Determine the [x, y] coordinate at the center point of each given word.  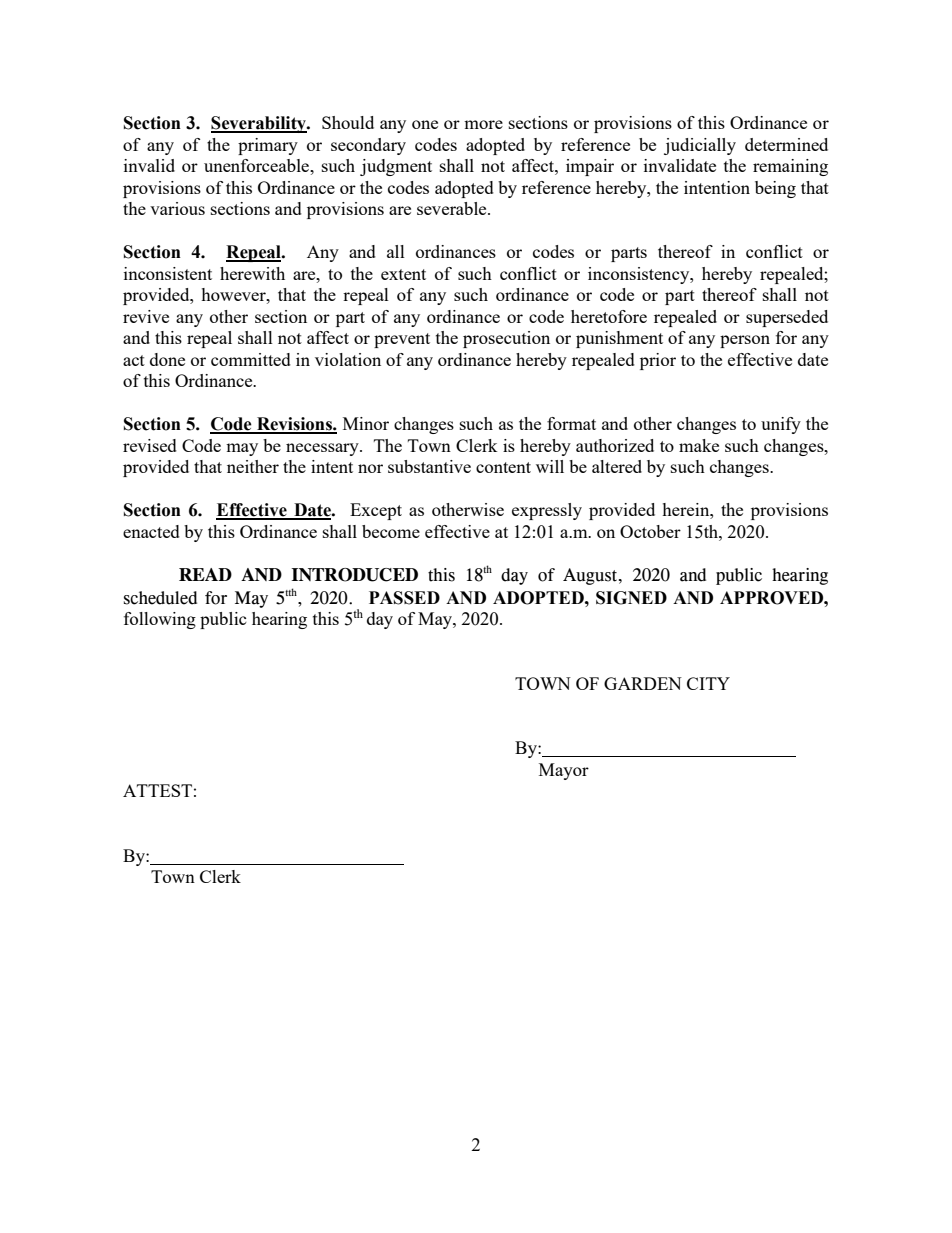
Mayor [564, 771]
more [483, 124]
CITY [708, 683]
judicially [700, 146]
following [160, 620]
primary [268, 146]
